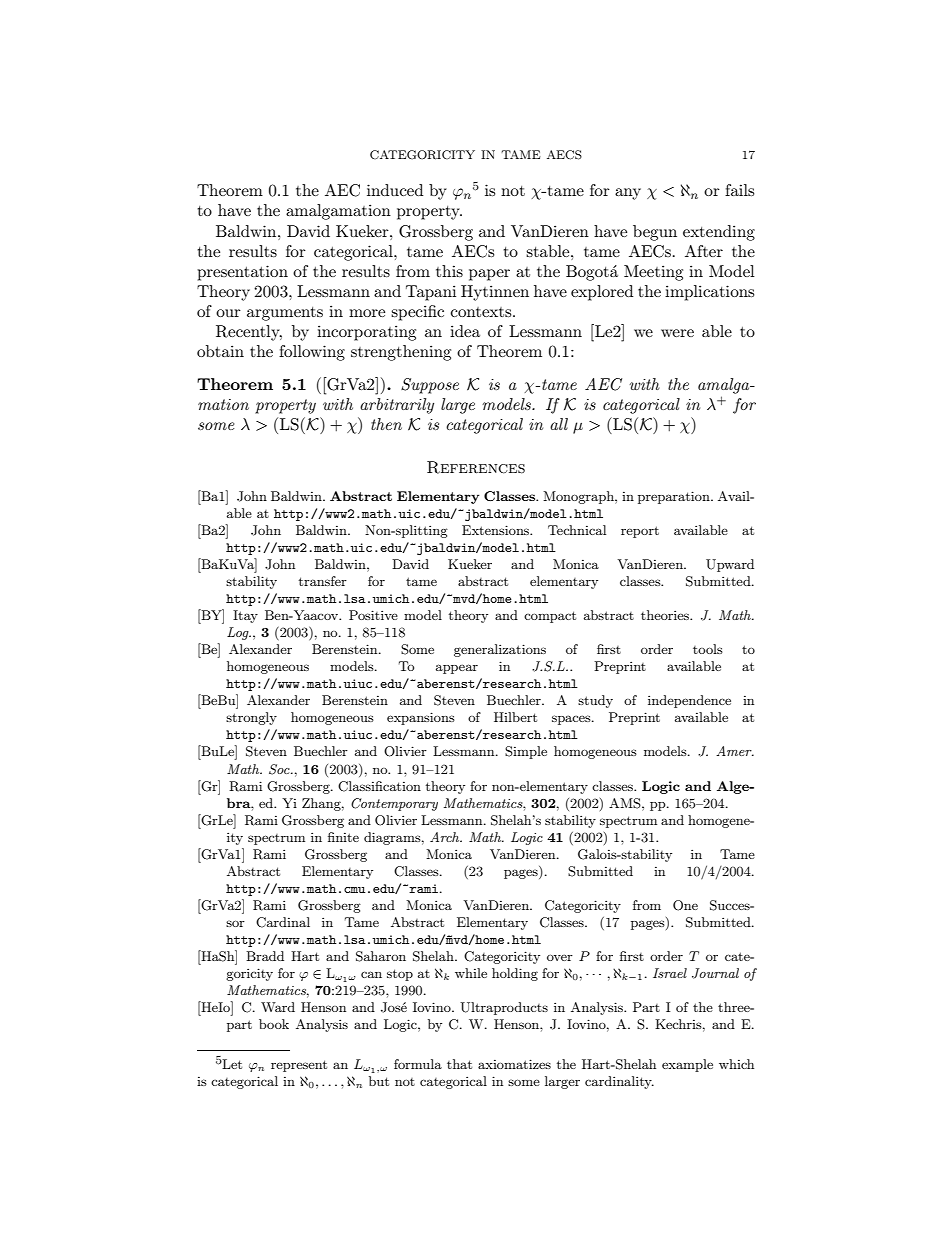  Describe the element at coordinates (299, 1066) in the page. I see `represent` at that location.
